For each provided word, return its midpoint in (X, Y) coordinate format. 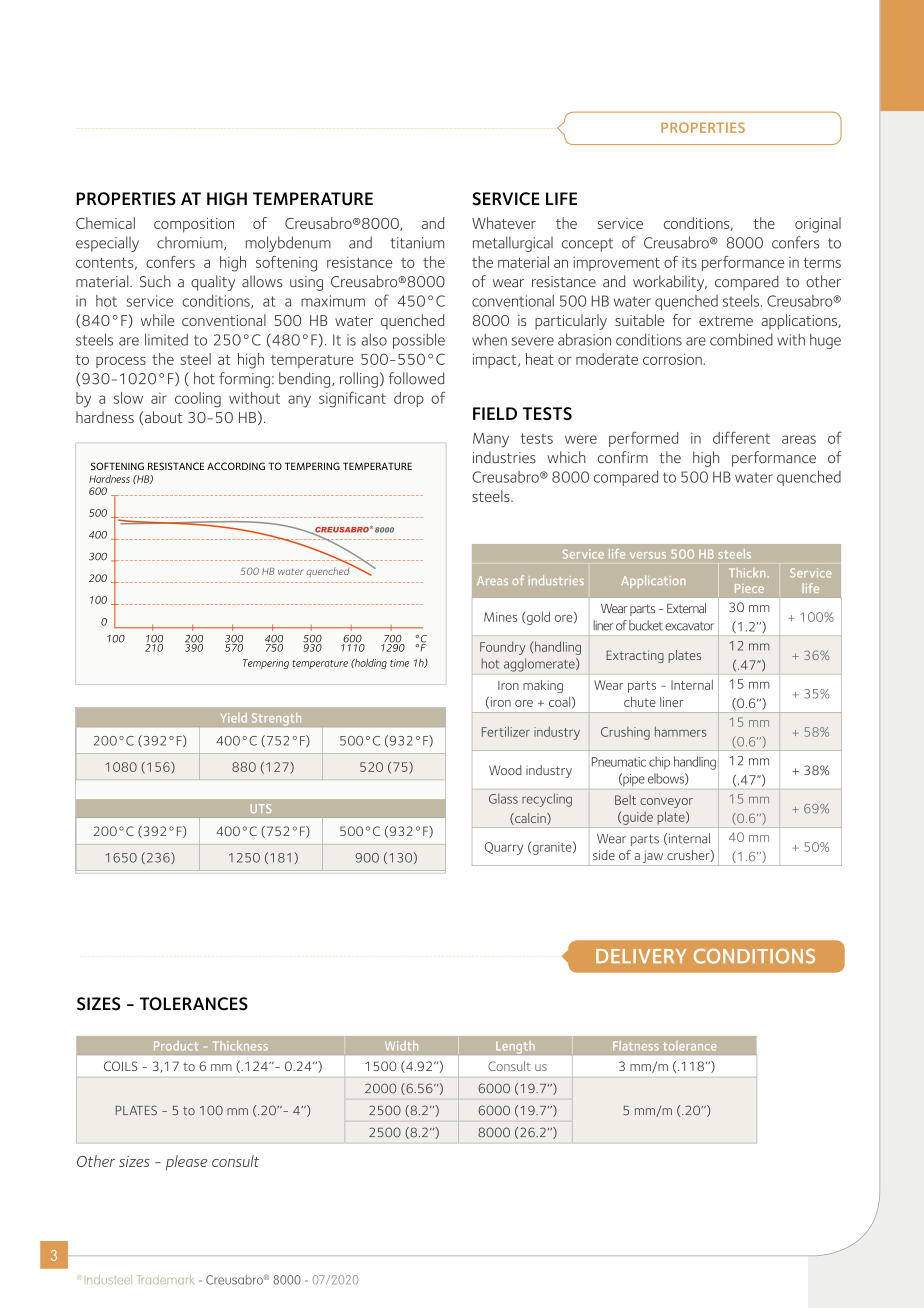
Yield (234, 718)
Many (491, 440)
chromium (191, 243)
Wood (505, 770)
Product (176, 1046)
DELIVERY (641, 956)
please (186, 1163)
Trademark (165, 1279)
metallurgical (513, 244)
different (741, 437)
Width (401, 1046)
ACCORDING (236, 466)
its (689, 262)
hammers (681, 731)
